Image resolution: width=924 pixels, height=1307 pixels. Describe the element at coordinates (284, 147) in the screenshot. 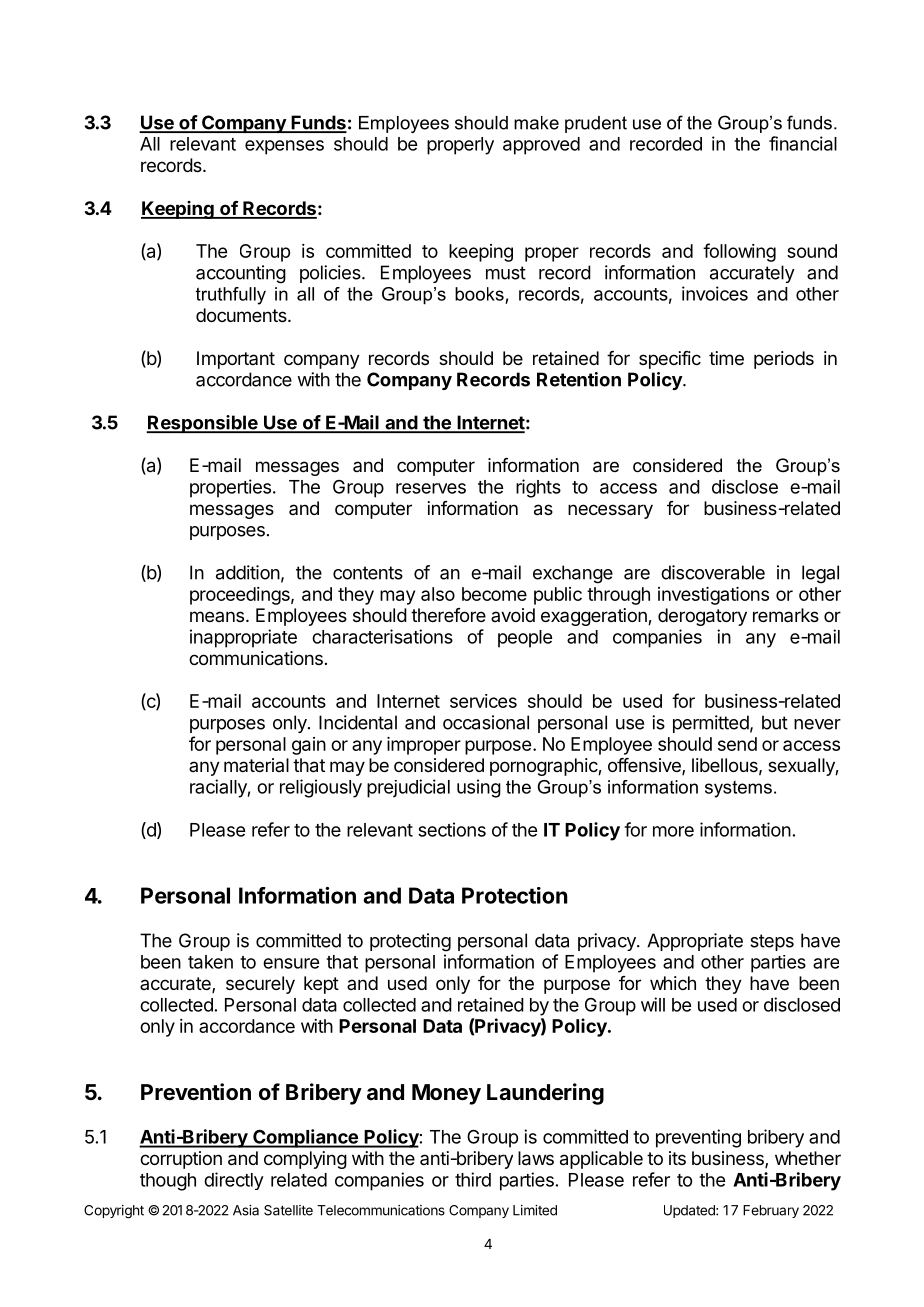

I see `expenses` at that location.
